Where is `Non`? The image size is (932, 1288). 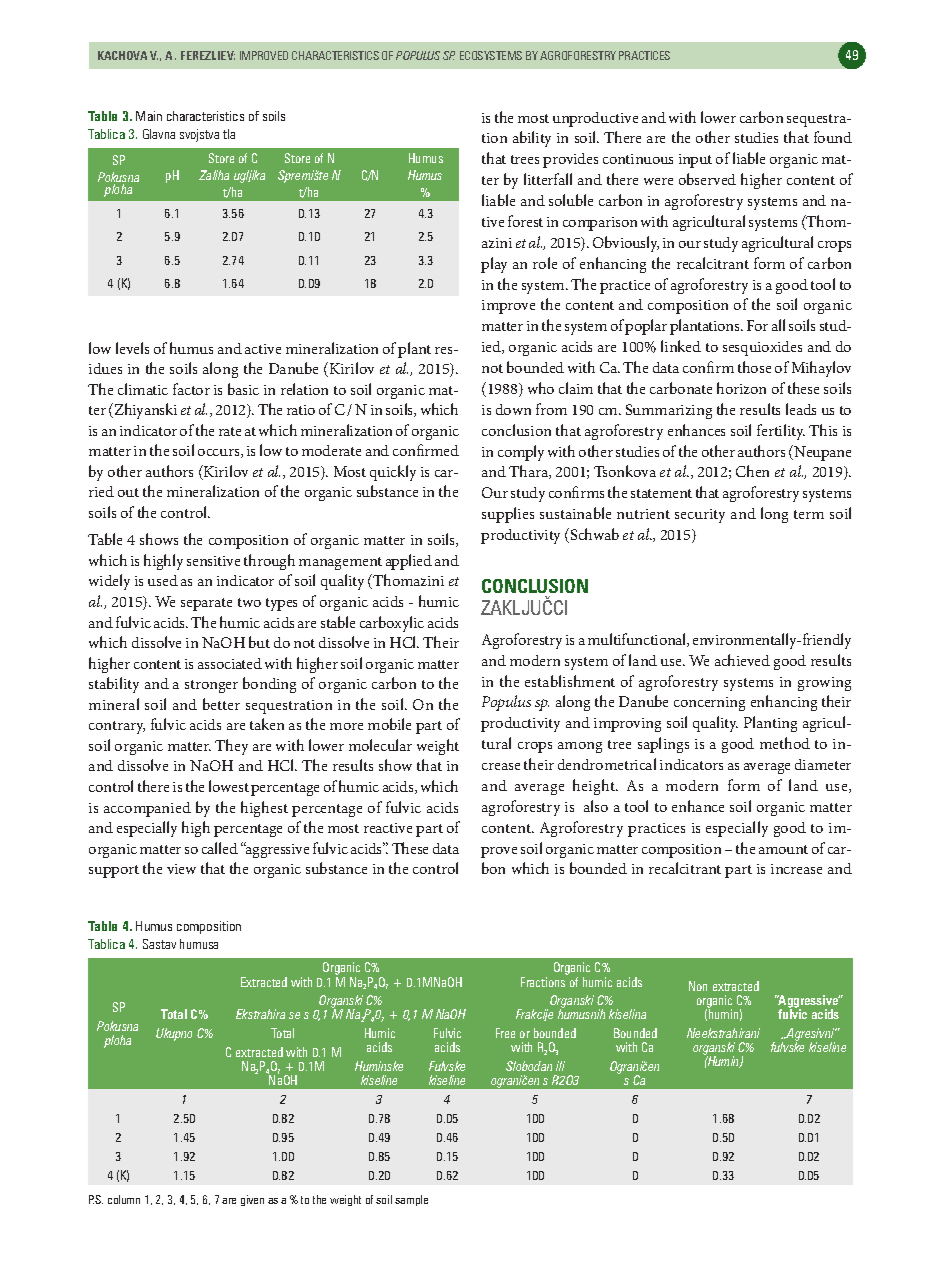 Non is located at coordinates (698, 986).
